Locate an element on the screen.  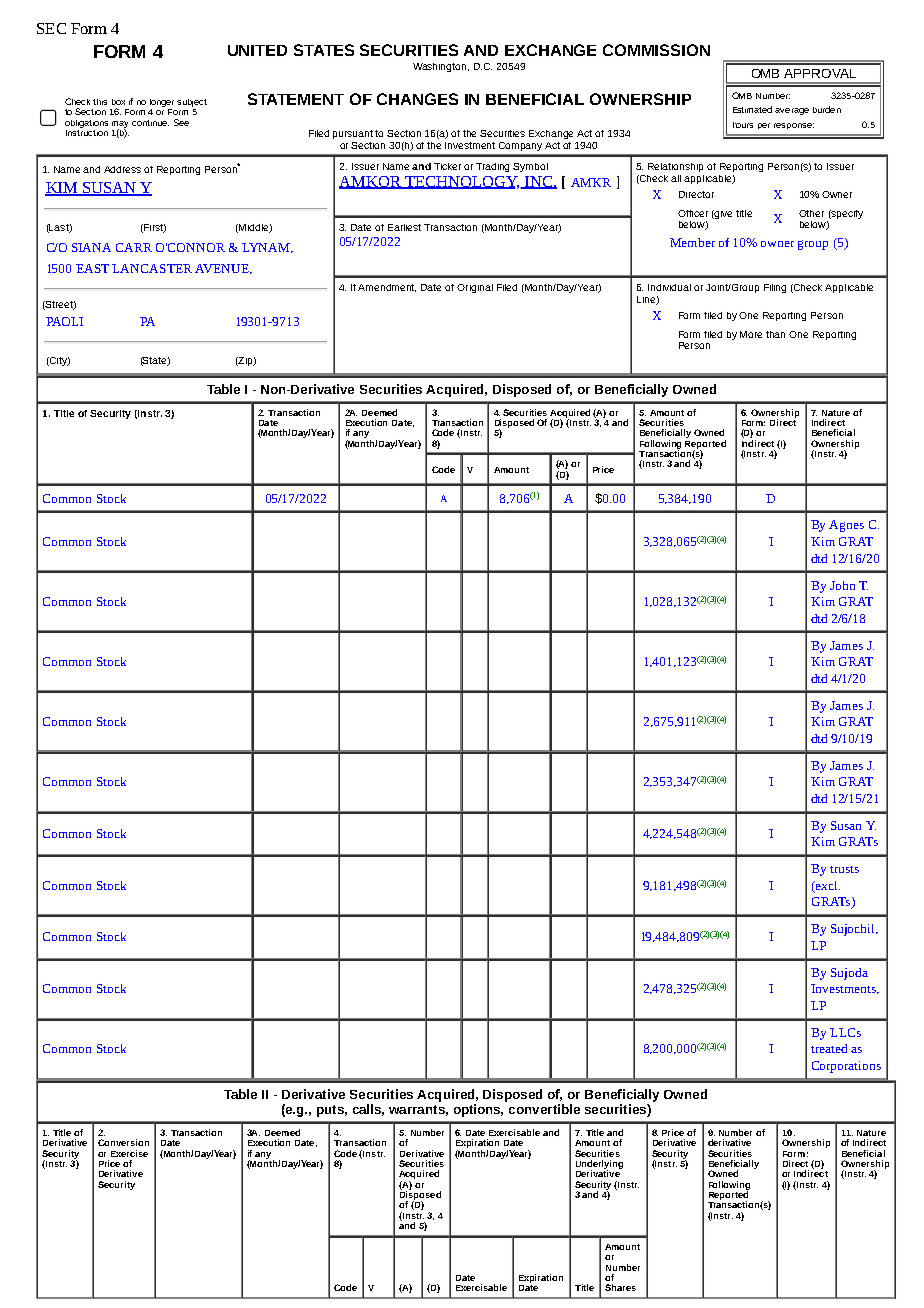
longer is located at coordinates (162, 103).
